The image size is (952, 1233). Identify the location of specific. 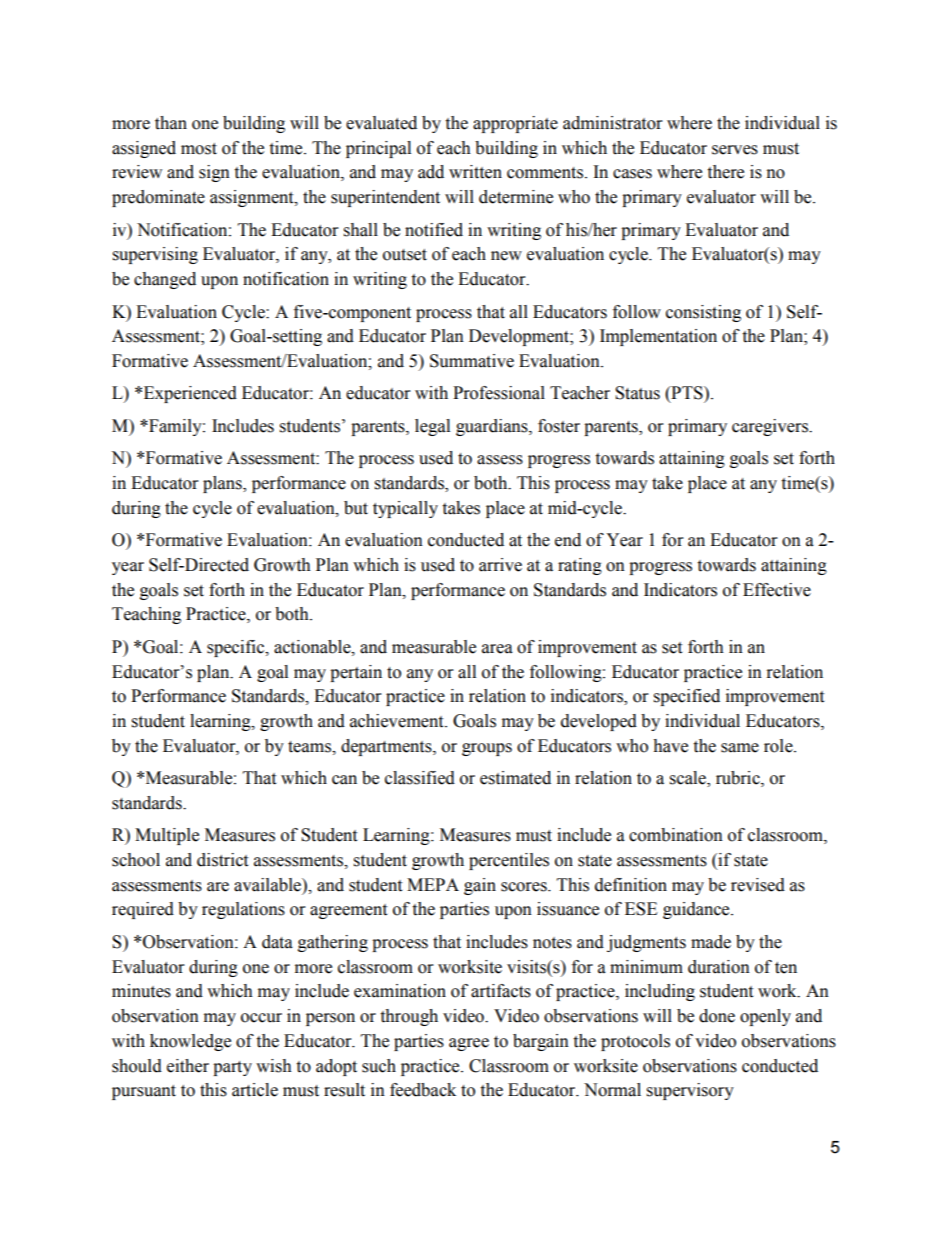
(237, 648).
